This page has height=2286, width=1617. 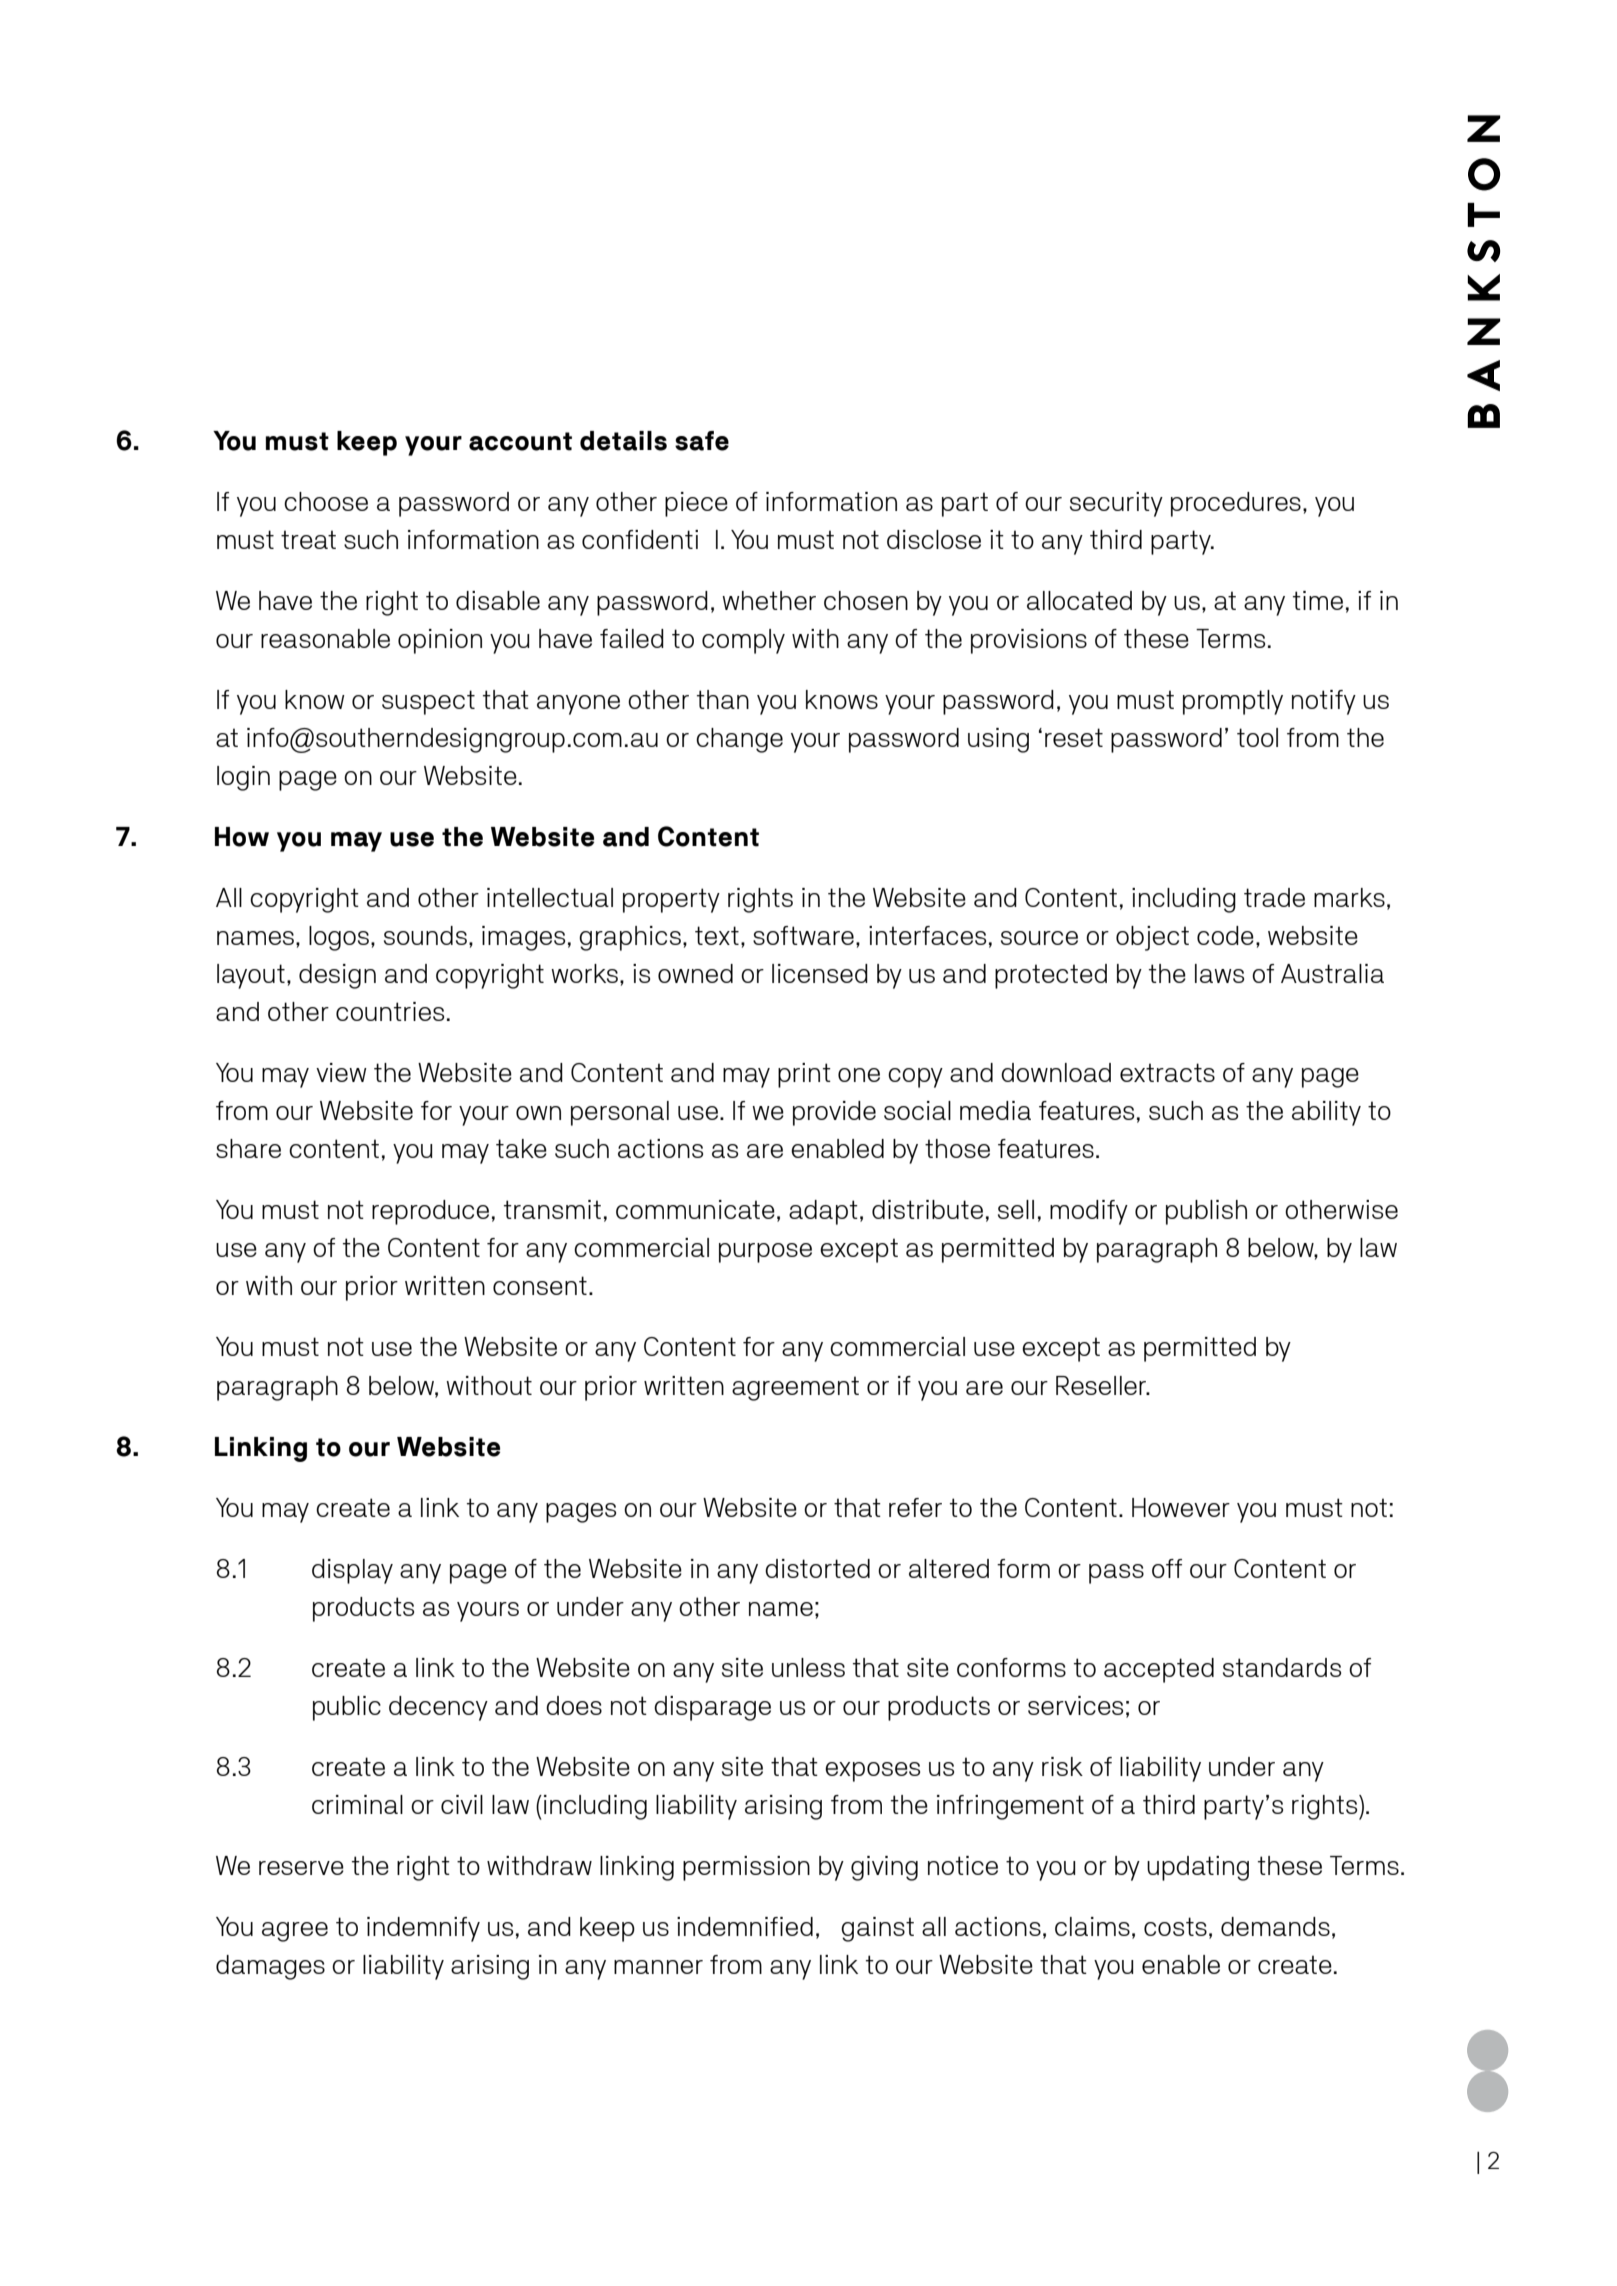 I want to click on adapt, so click(x=823, y=1212).
